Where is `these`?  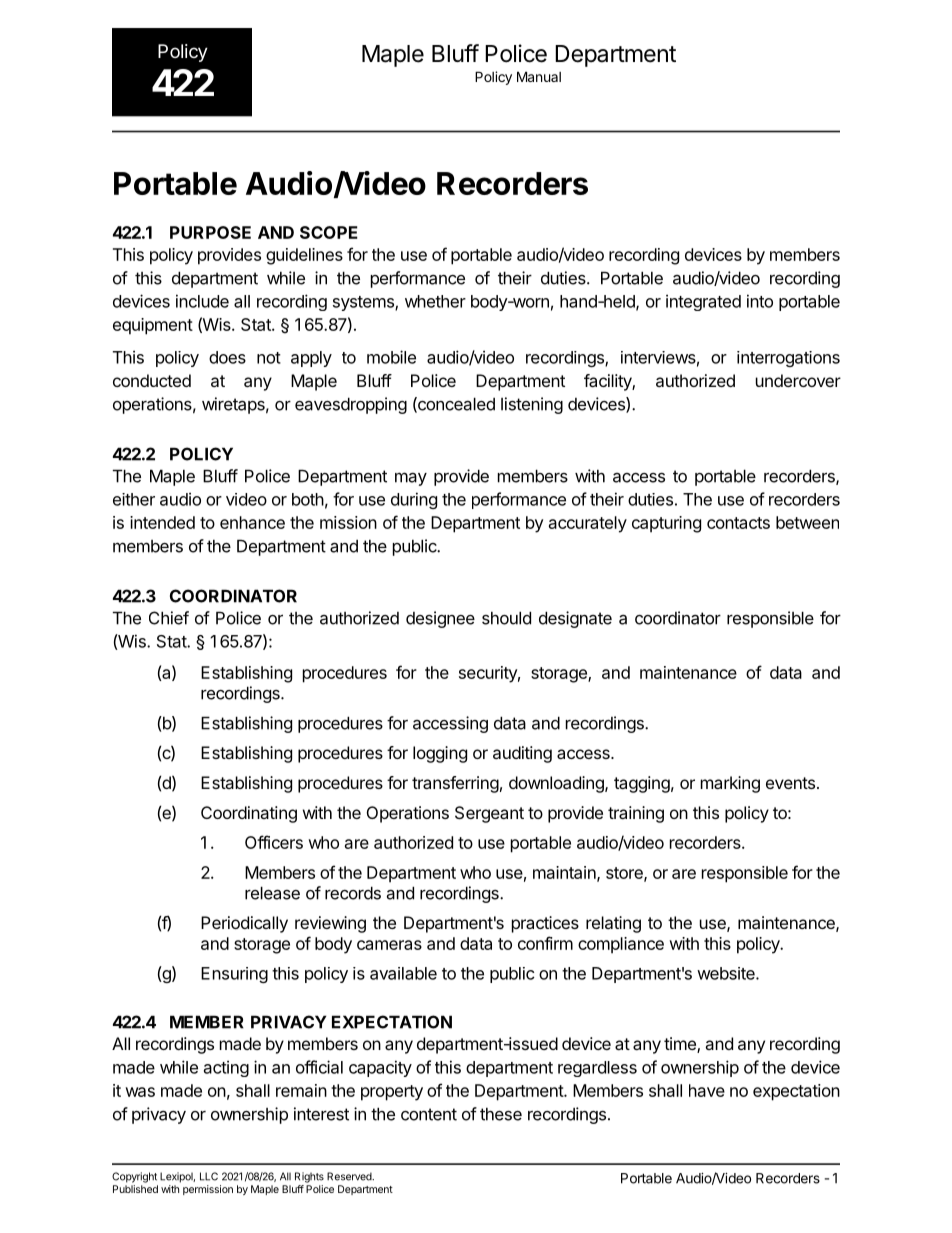 these is located at coordinates (501, 1114).
